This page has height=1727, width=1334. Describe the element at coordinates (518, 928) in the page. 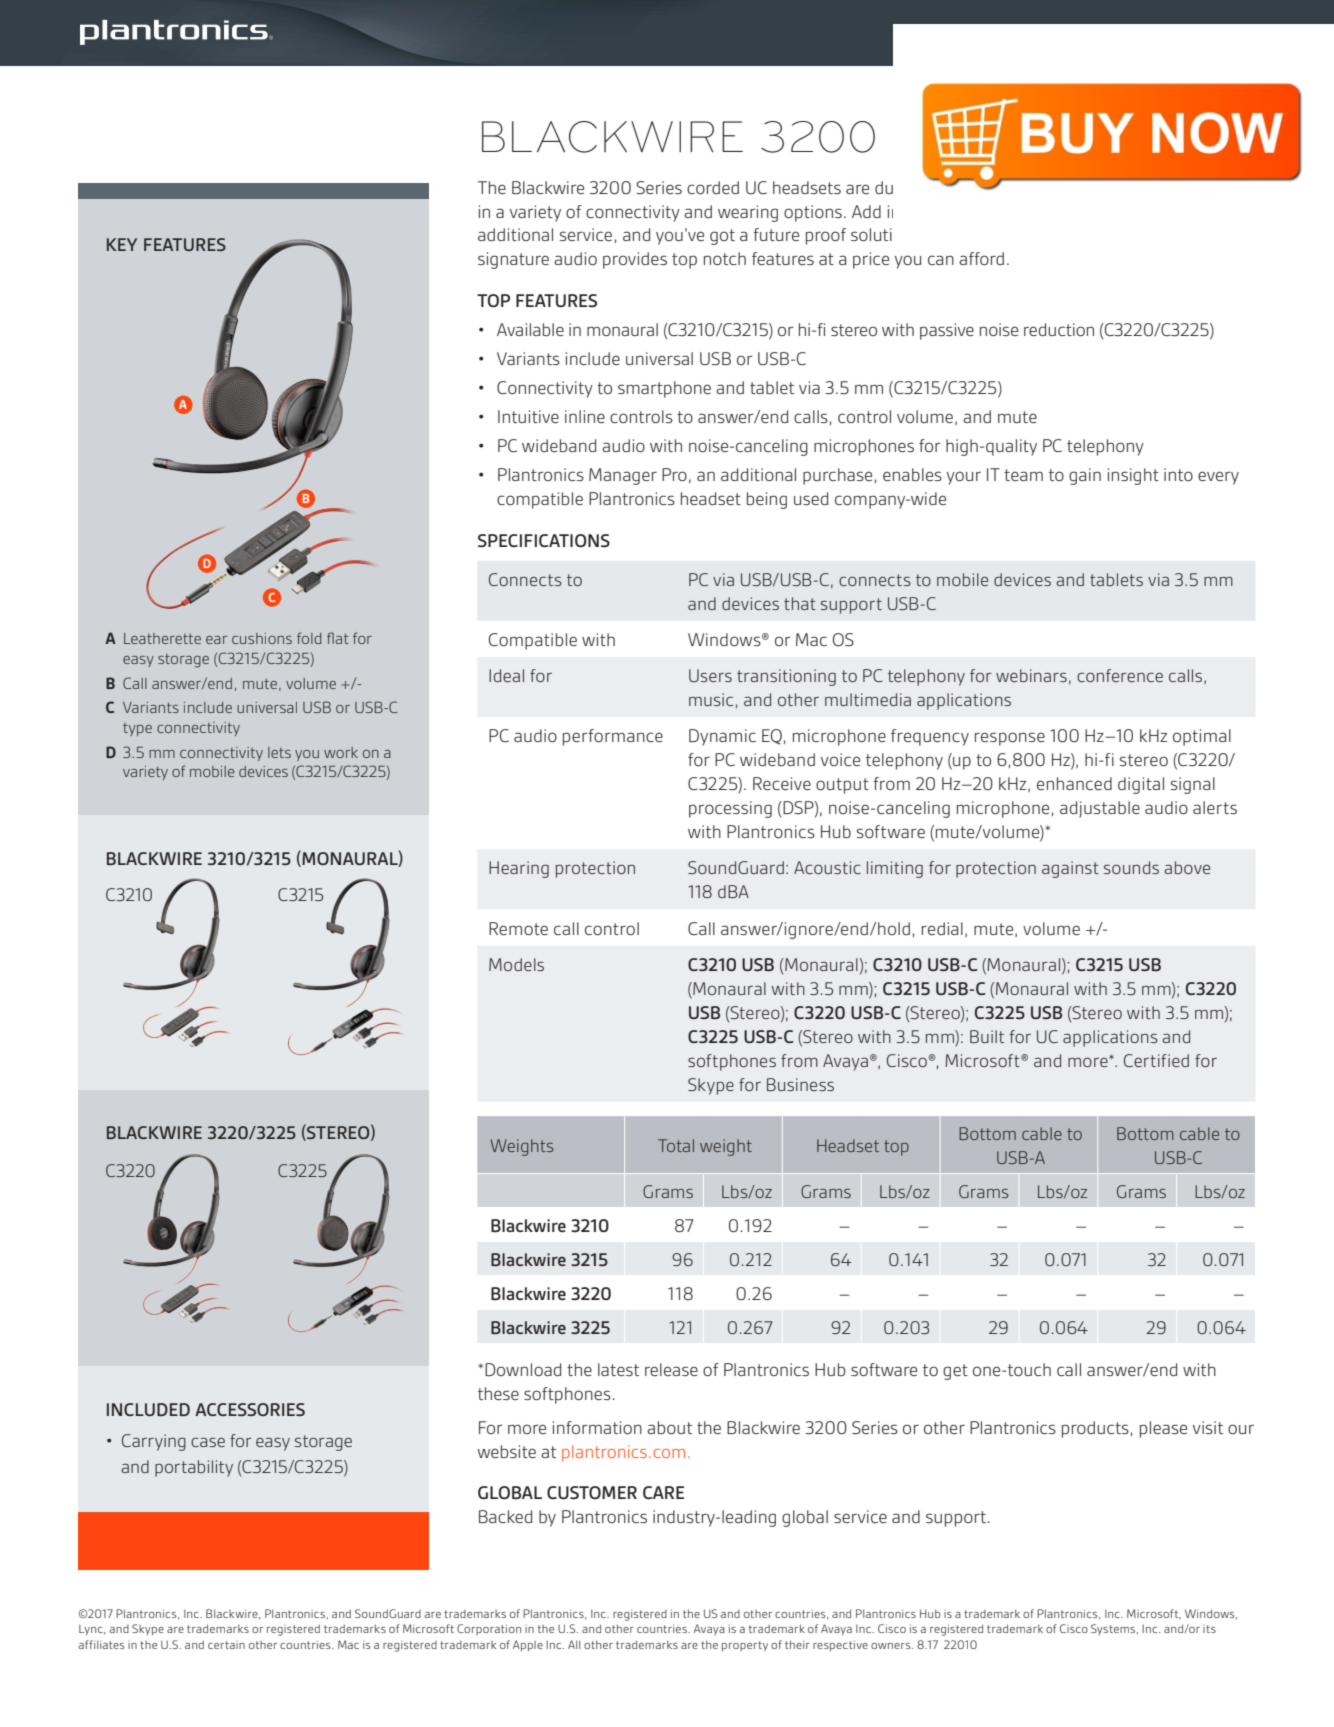

I see `Remote` at that location.
